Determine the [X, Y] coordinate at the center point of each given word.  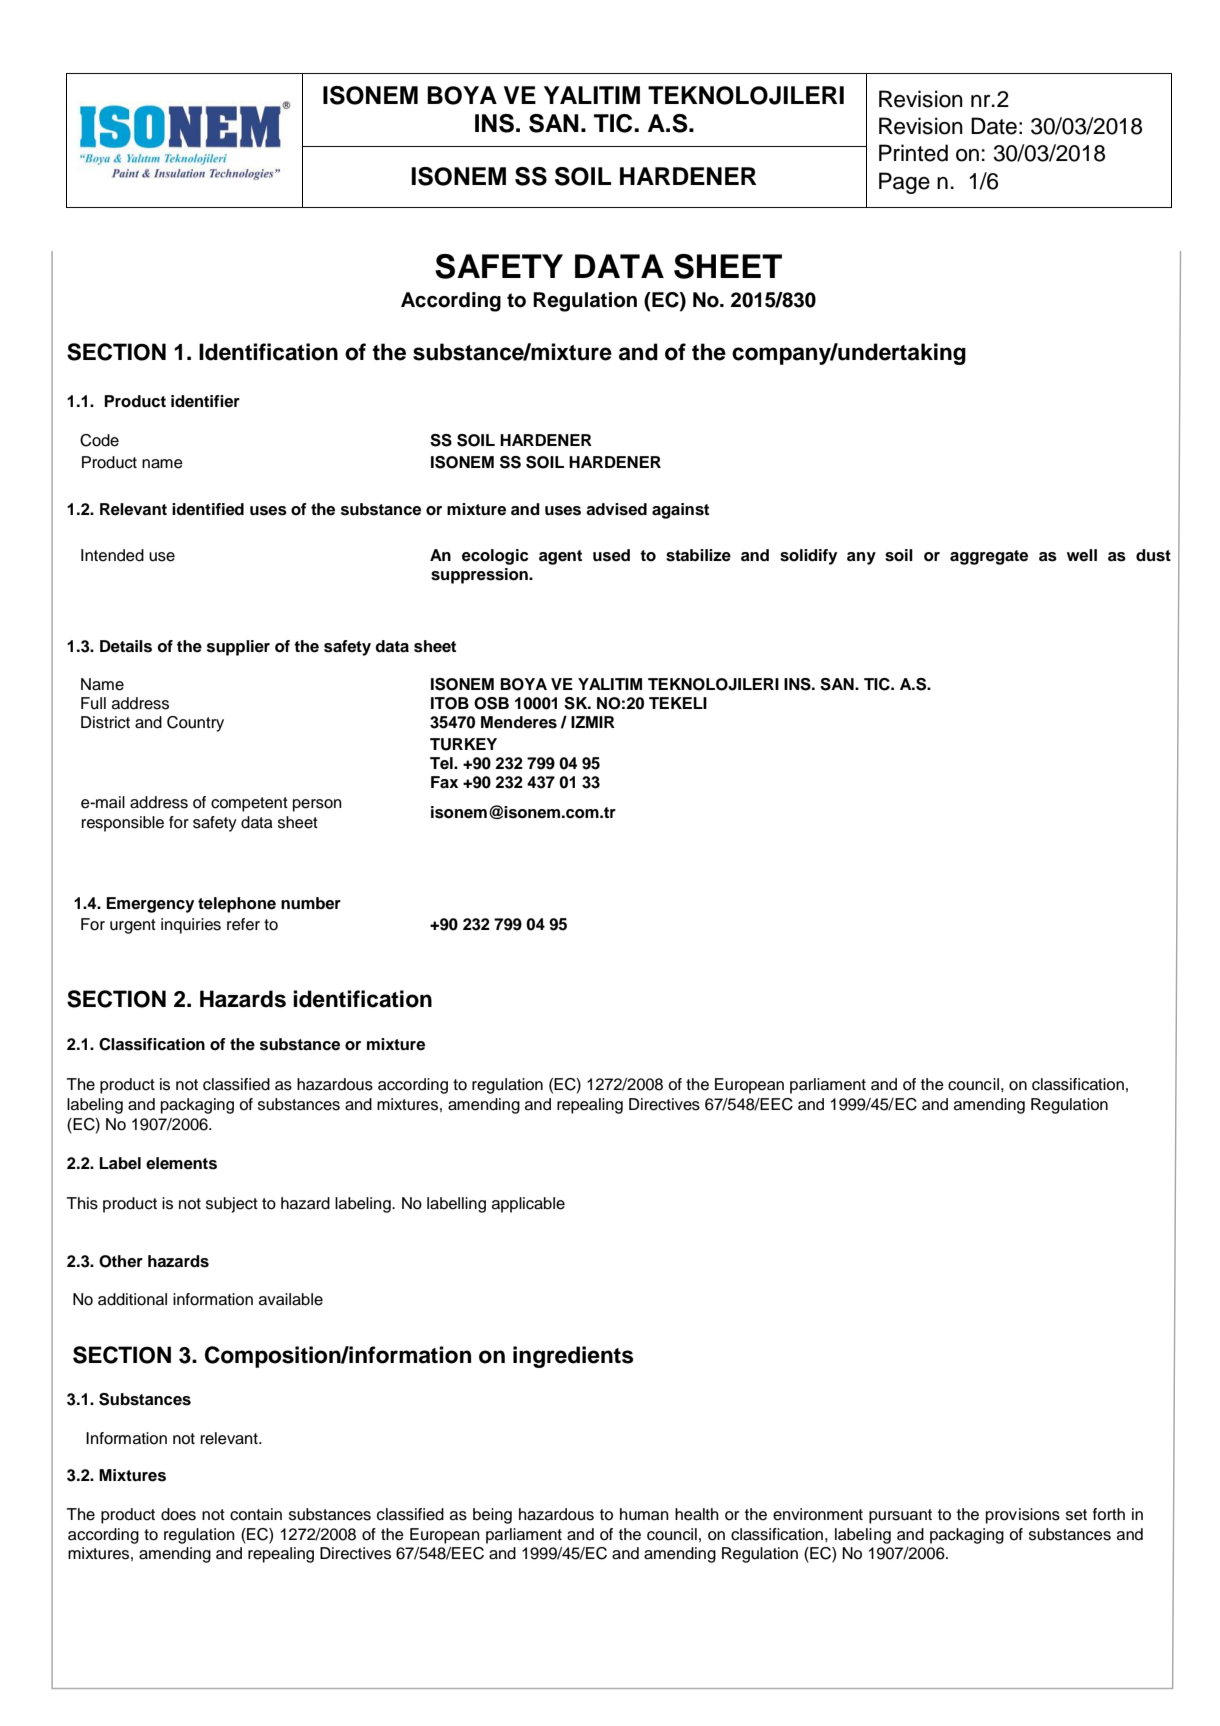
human [644, 1514]
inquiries [191, 926]
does [178, 1514]
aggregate [989, 557]
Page [904, 183]
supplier [238, 648]
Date [994, 126]
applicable [528, 1205]
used [611, 555]
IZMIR [593, 722]
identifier [205, 401]
